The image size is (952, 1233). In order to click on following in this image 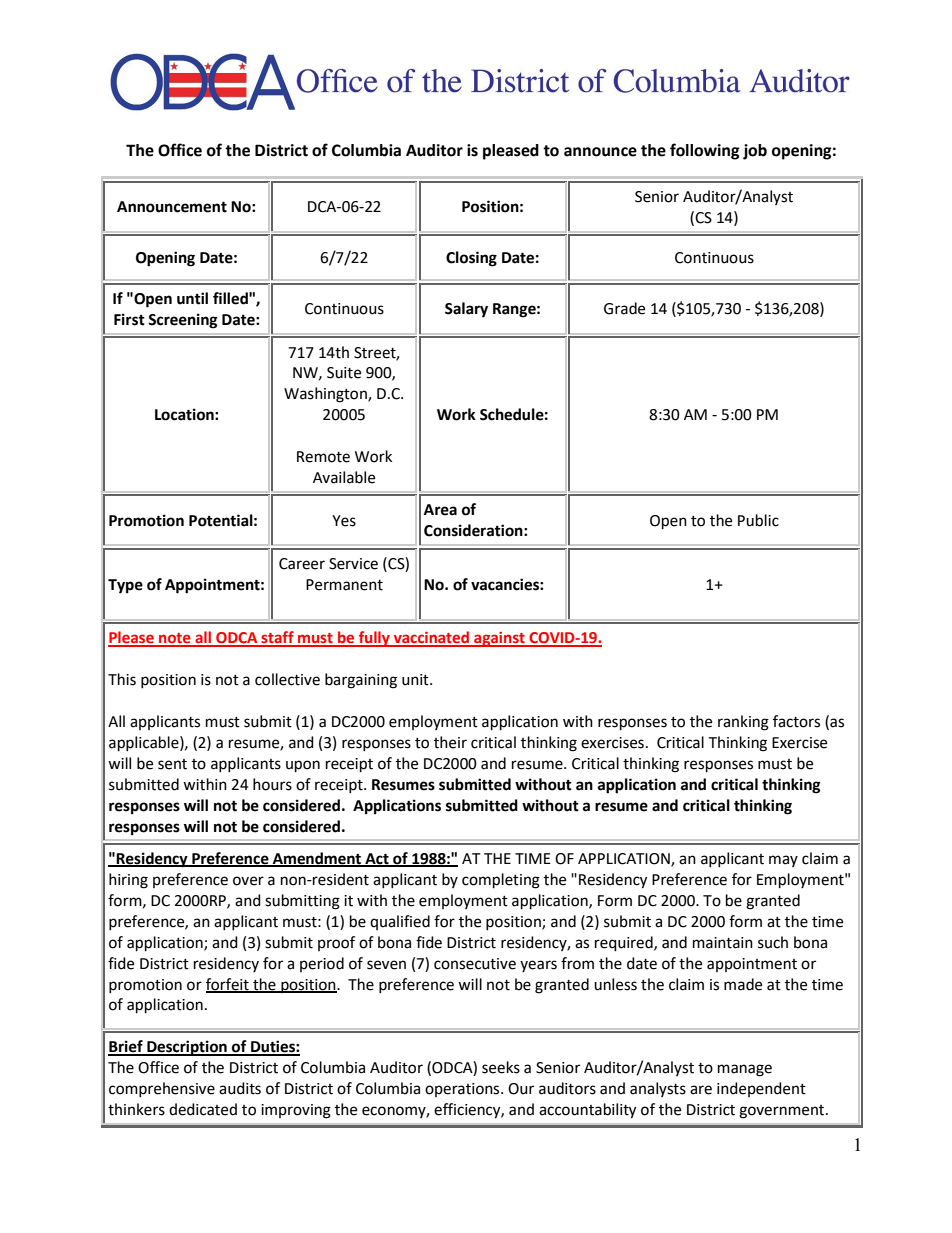, I will do `click(705, 151)`.
